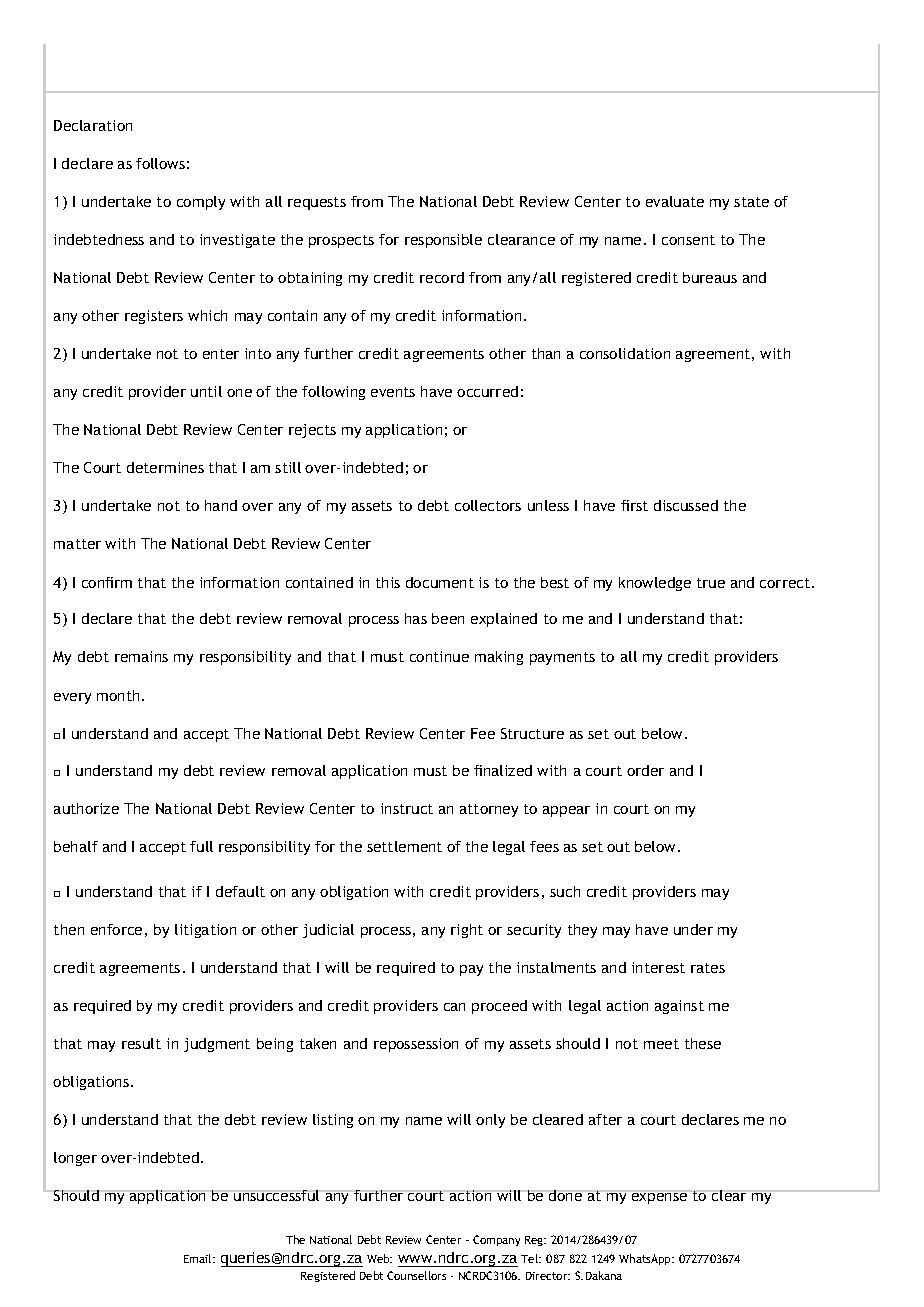 The image size is (924, 1307). Describe the element at coordinates (416, 1275) in the screenshot. I see `Counsellors` at that location.
